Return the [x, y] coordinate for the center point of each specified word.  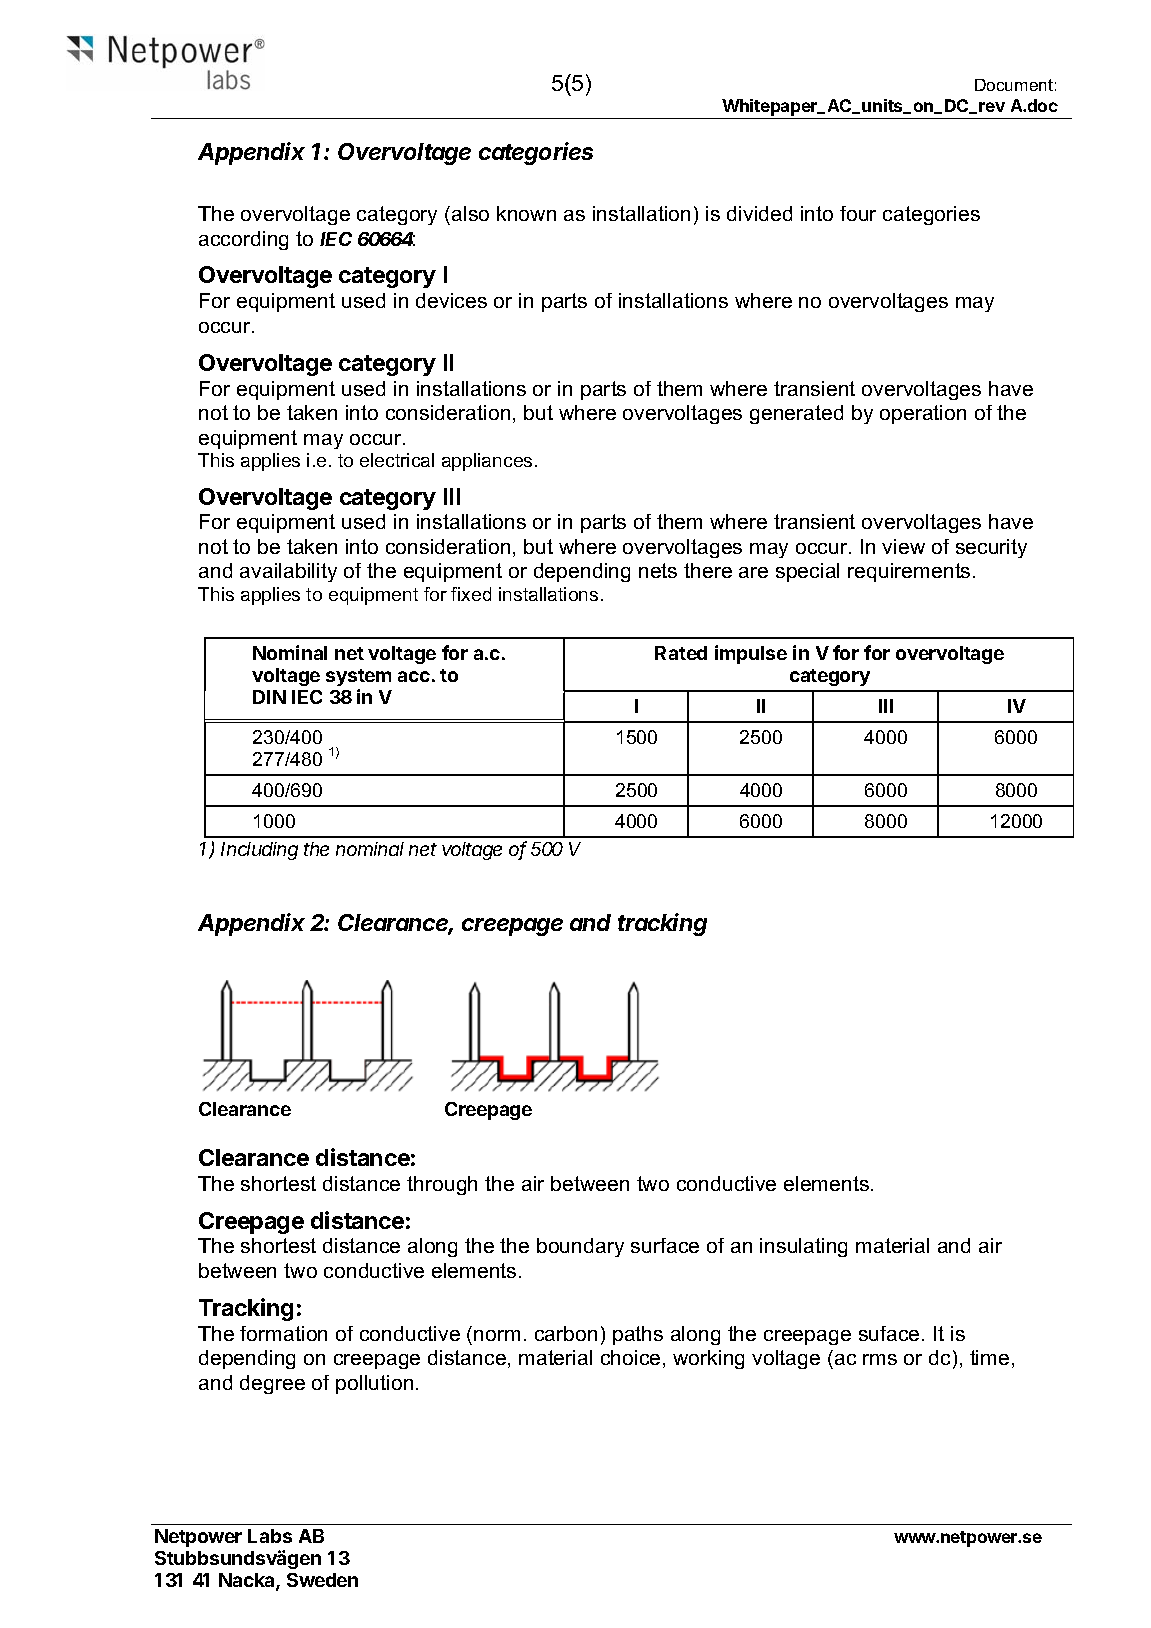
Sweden [322, 1580]
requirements [909, 572]
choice [630, 1357]
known [526, 213]
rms [880, 1359]
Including [259, 851]
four [858, 213]
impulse [751, 654]
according [243, 240]
